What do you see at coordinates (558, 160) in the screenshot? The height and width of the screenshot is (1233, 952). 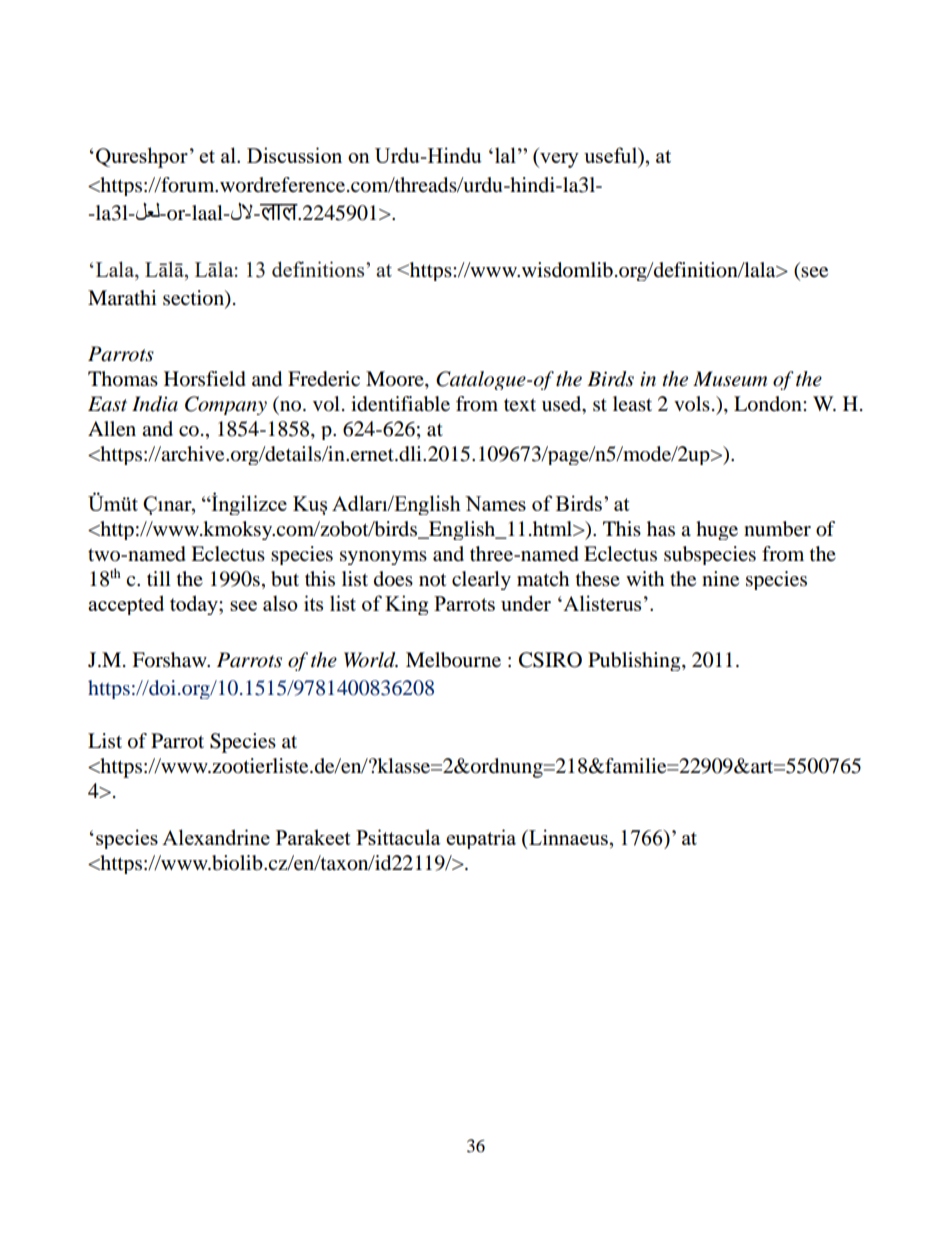 I see `very` at bounding box center [558, 160].
